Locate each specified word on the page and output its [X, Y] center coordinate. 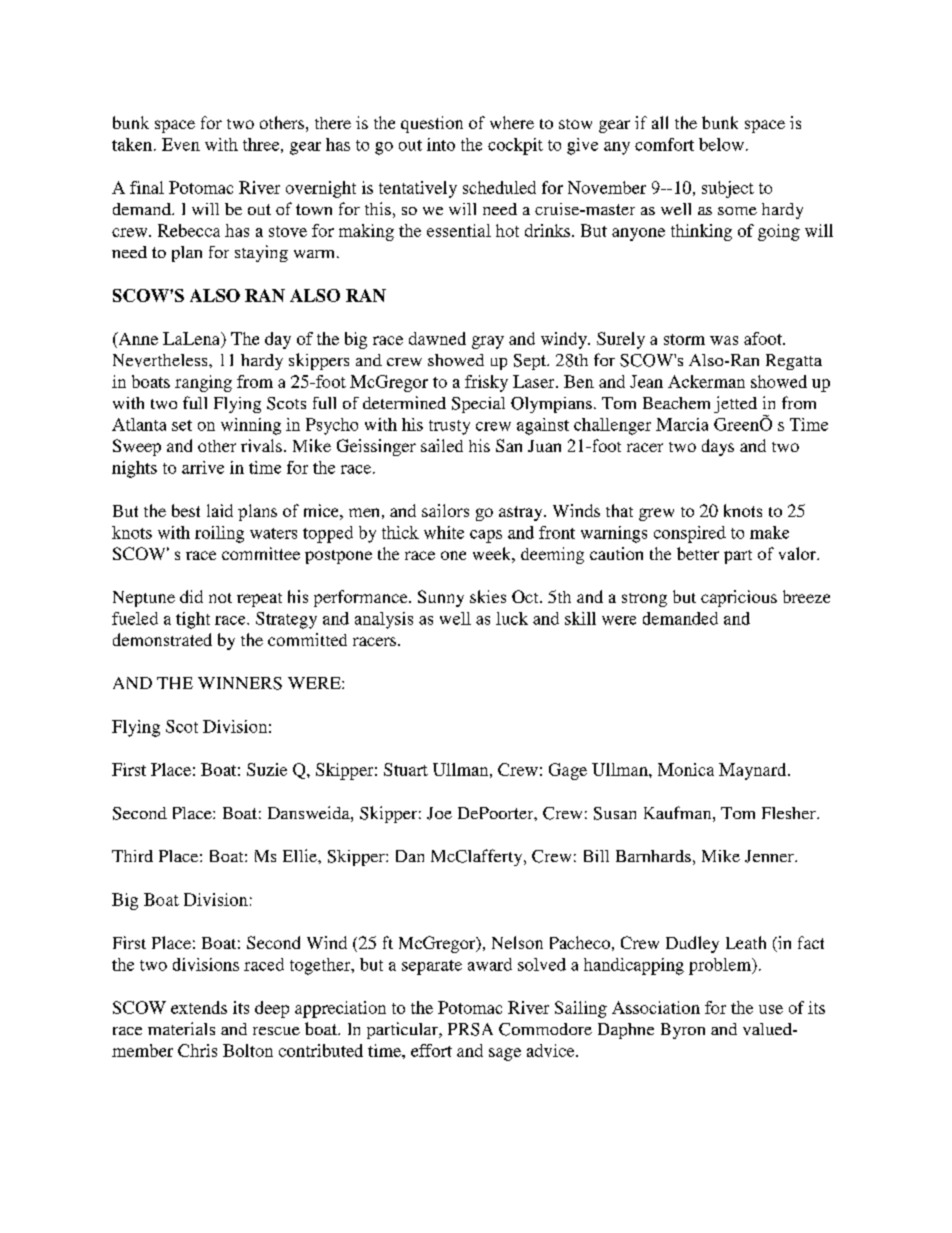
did [191, 596]
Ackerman [706, 381]
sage [505, 1054]
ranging [203, 383]
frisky [486, 383]
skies [488, 596]
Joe [439, 813]
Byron [683, 1031]
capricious [739, 598]
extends [199, 1007]
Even [181, 144]
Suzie [267, 769]
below [721, 144]
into [441, 144]
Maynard [754, 771]
